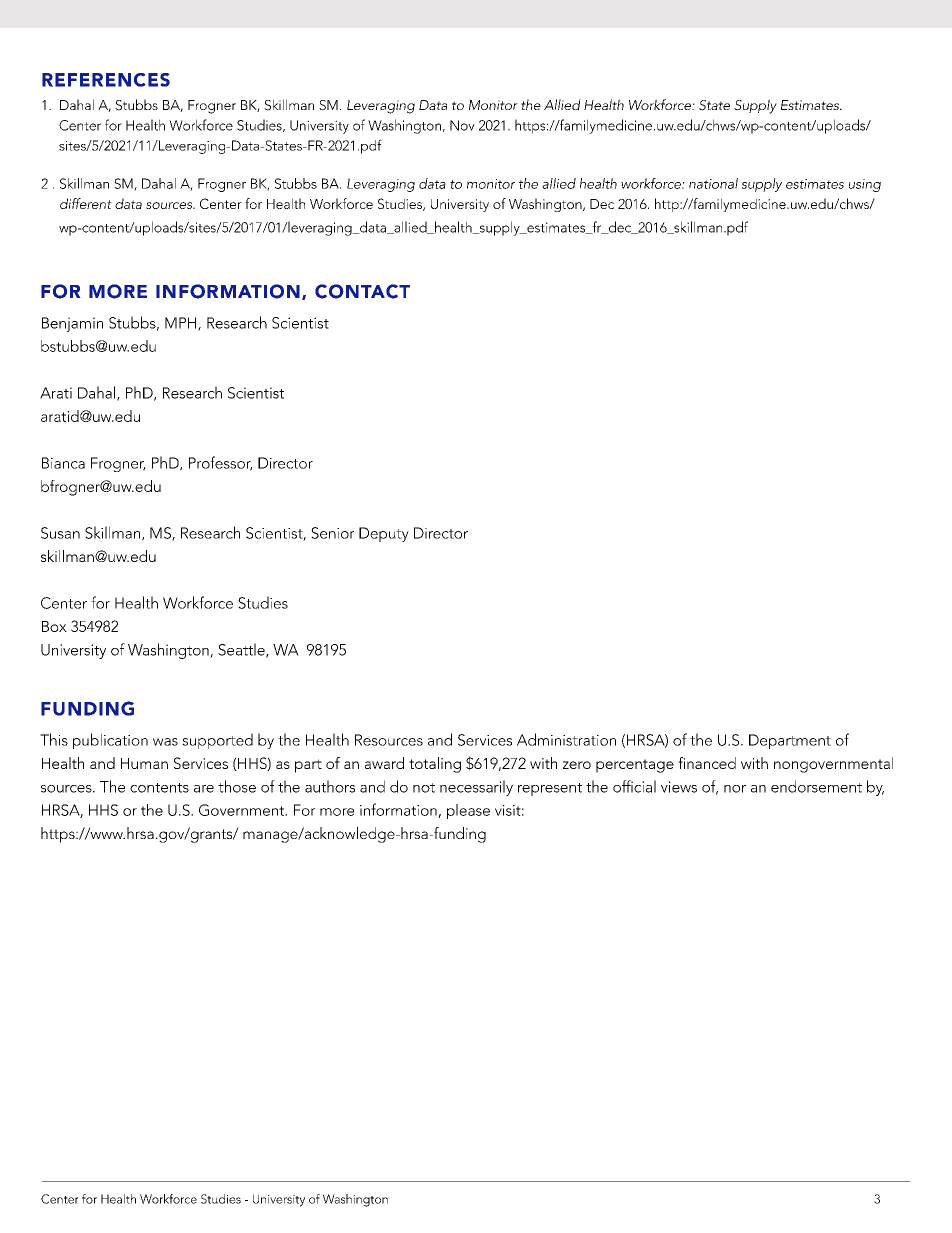 Image resolution: width=952 pixels, height=1233 pixels. What do you see at coordinates (713, 183) in the screenshot?
I see `national` at bounding box center [713, 183].
